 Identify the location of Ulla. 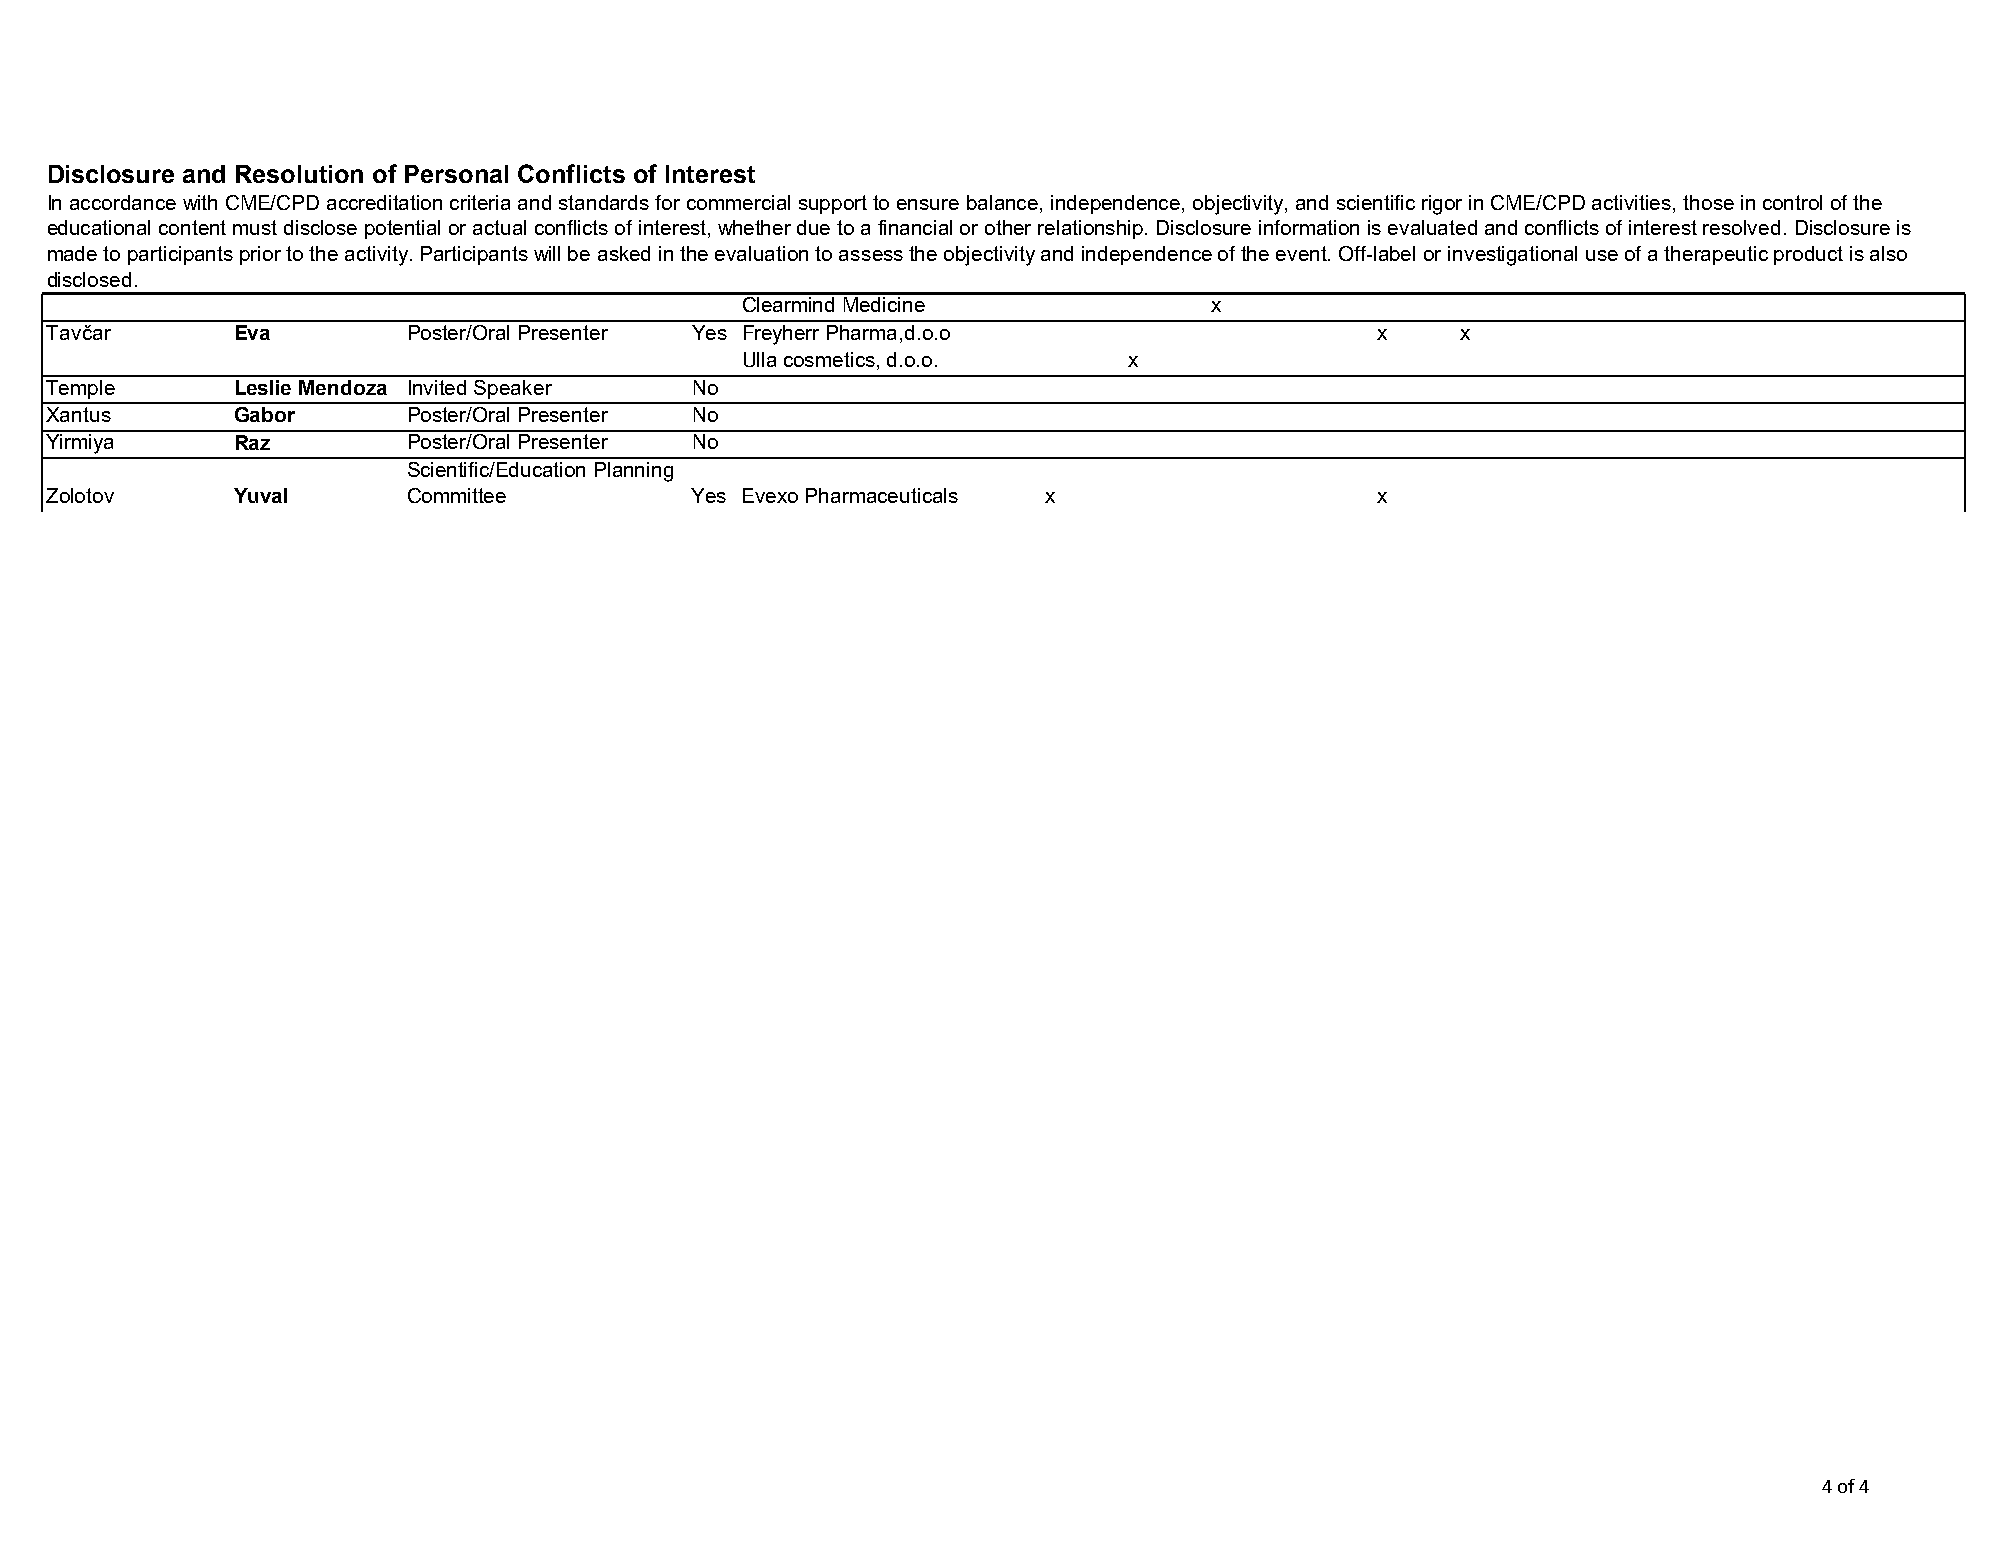
(760, 359).
